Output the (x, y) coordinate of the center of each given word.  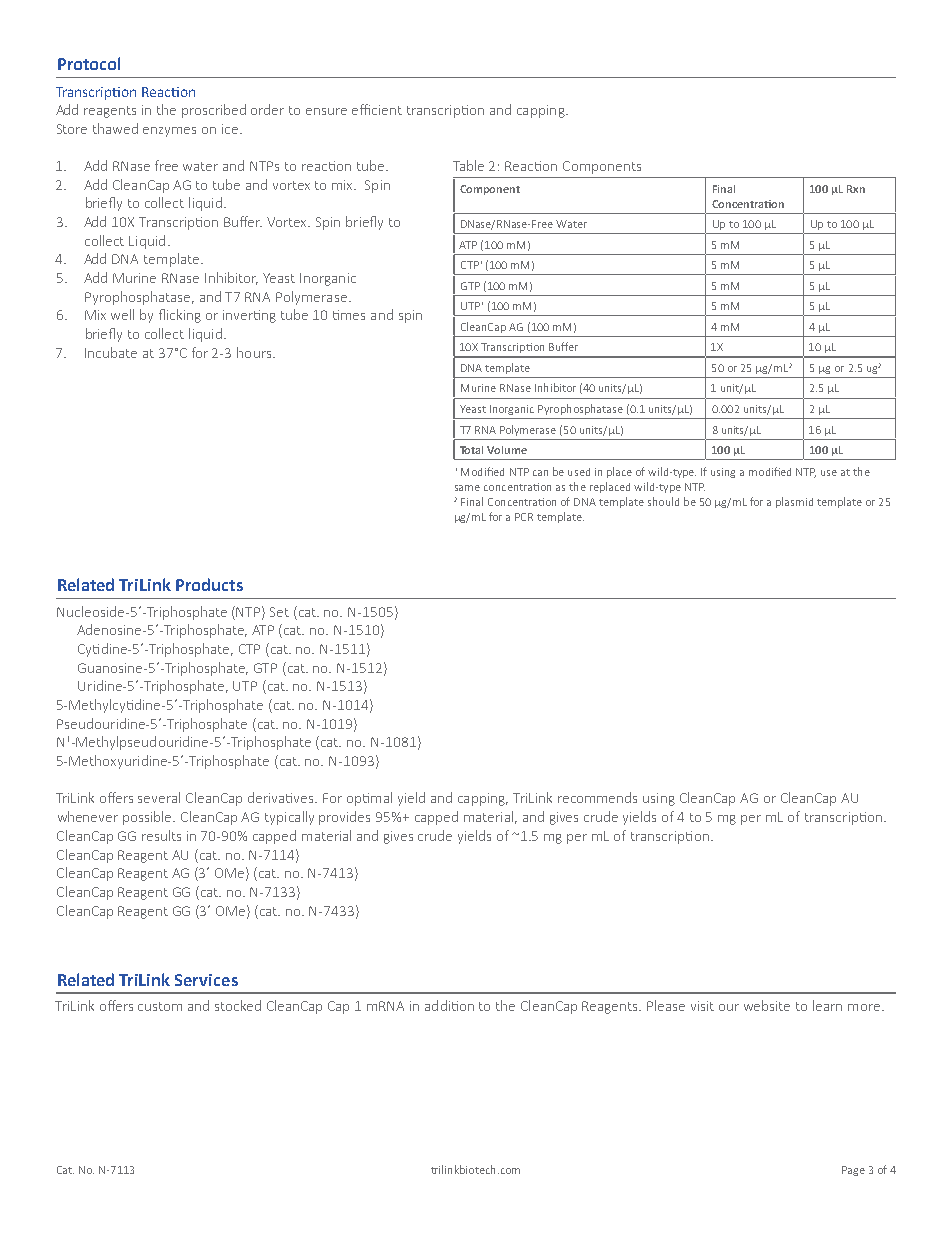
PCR (524, 517)
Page (853, 1171)
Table (468, 165)
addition (449, 1005)
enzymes (169, 132)
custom (160, 1006)
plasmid (794, 502)
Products (209, 584)
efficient (377, 109)
